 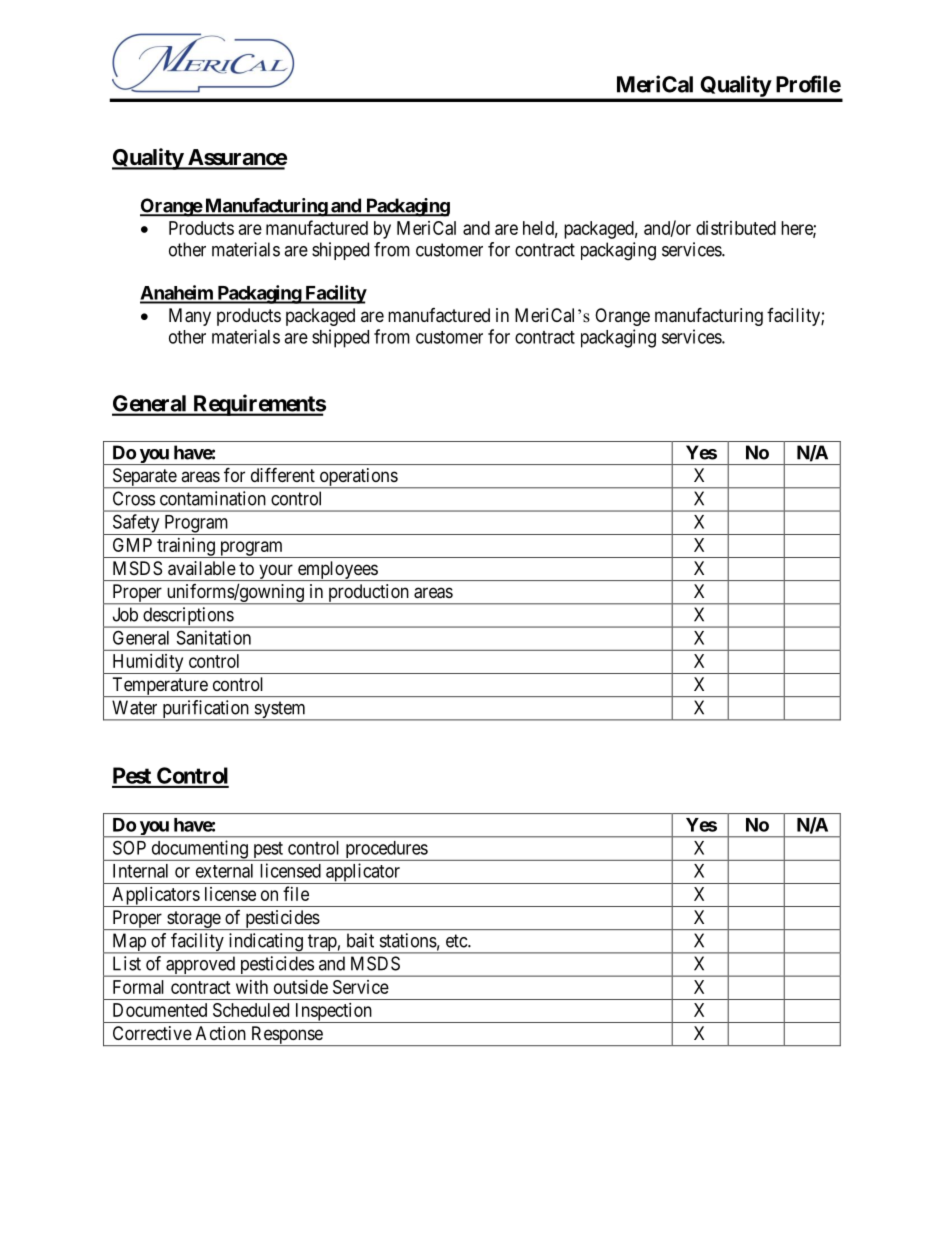 I want to click on distributed, so click(x=736, y=228).
